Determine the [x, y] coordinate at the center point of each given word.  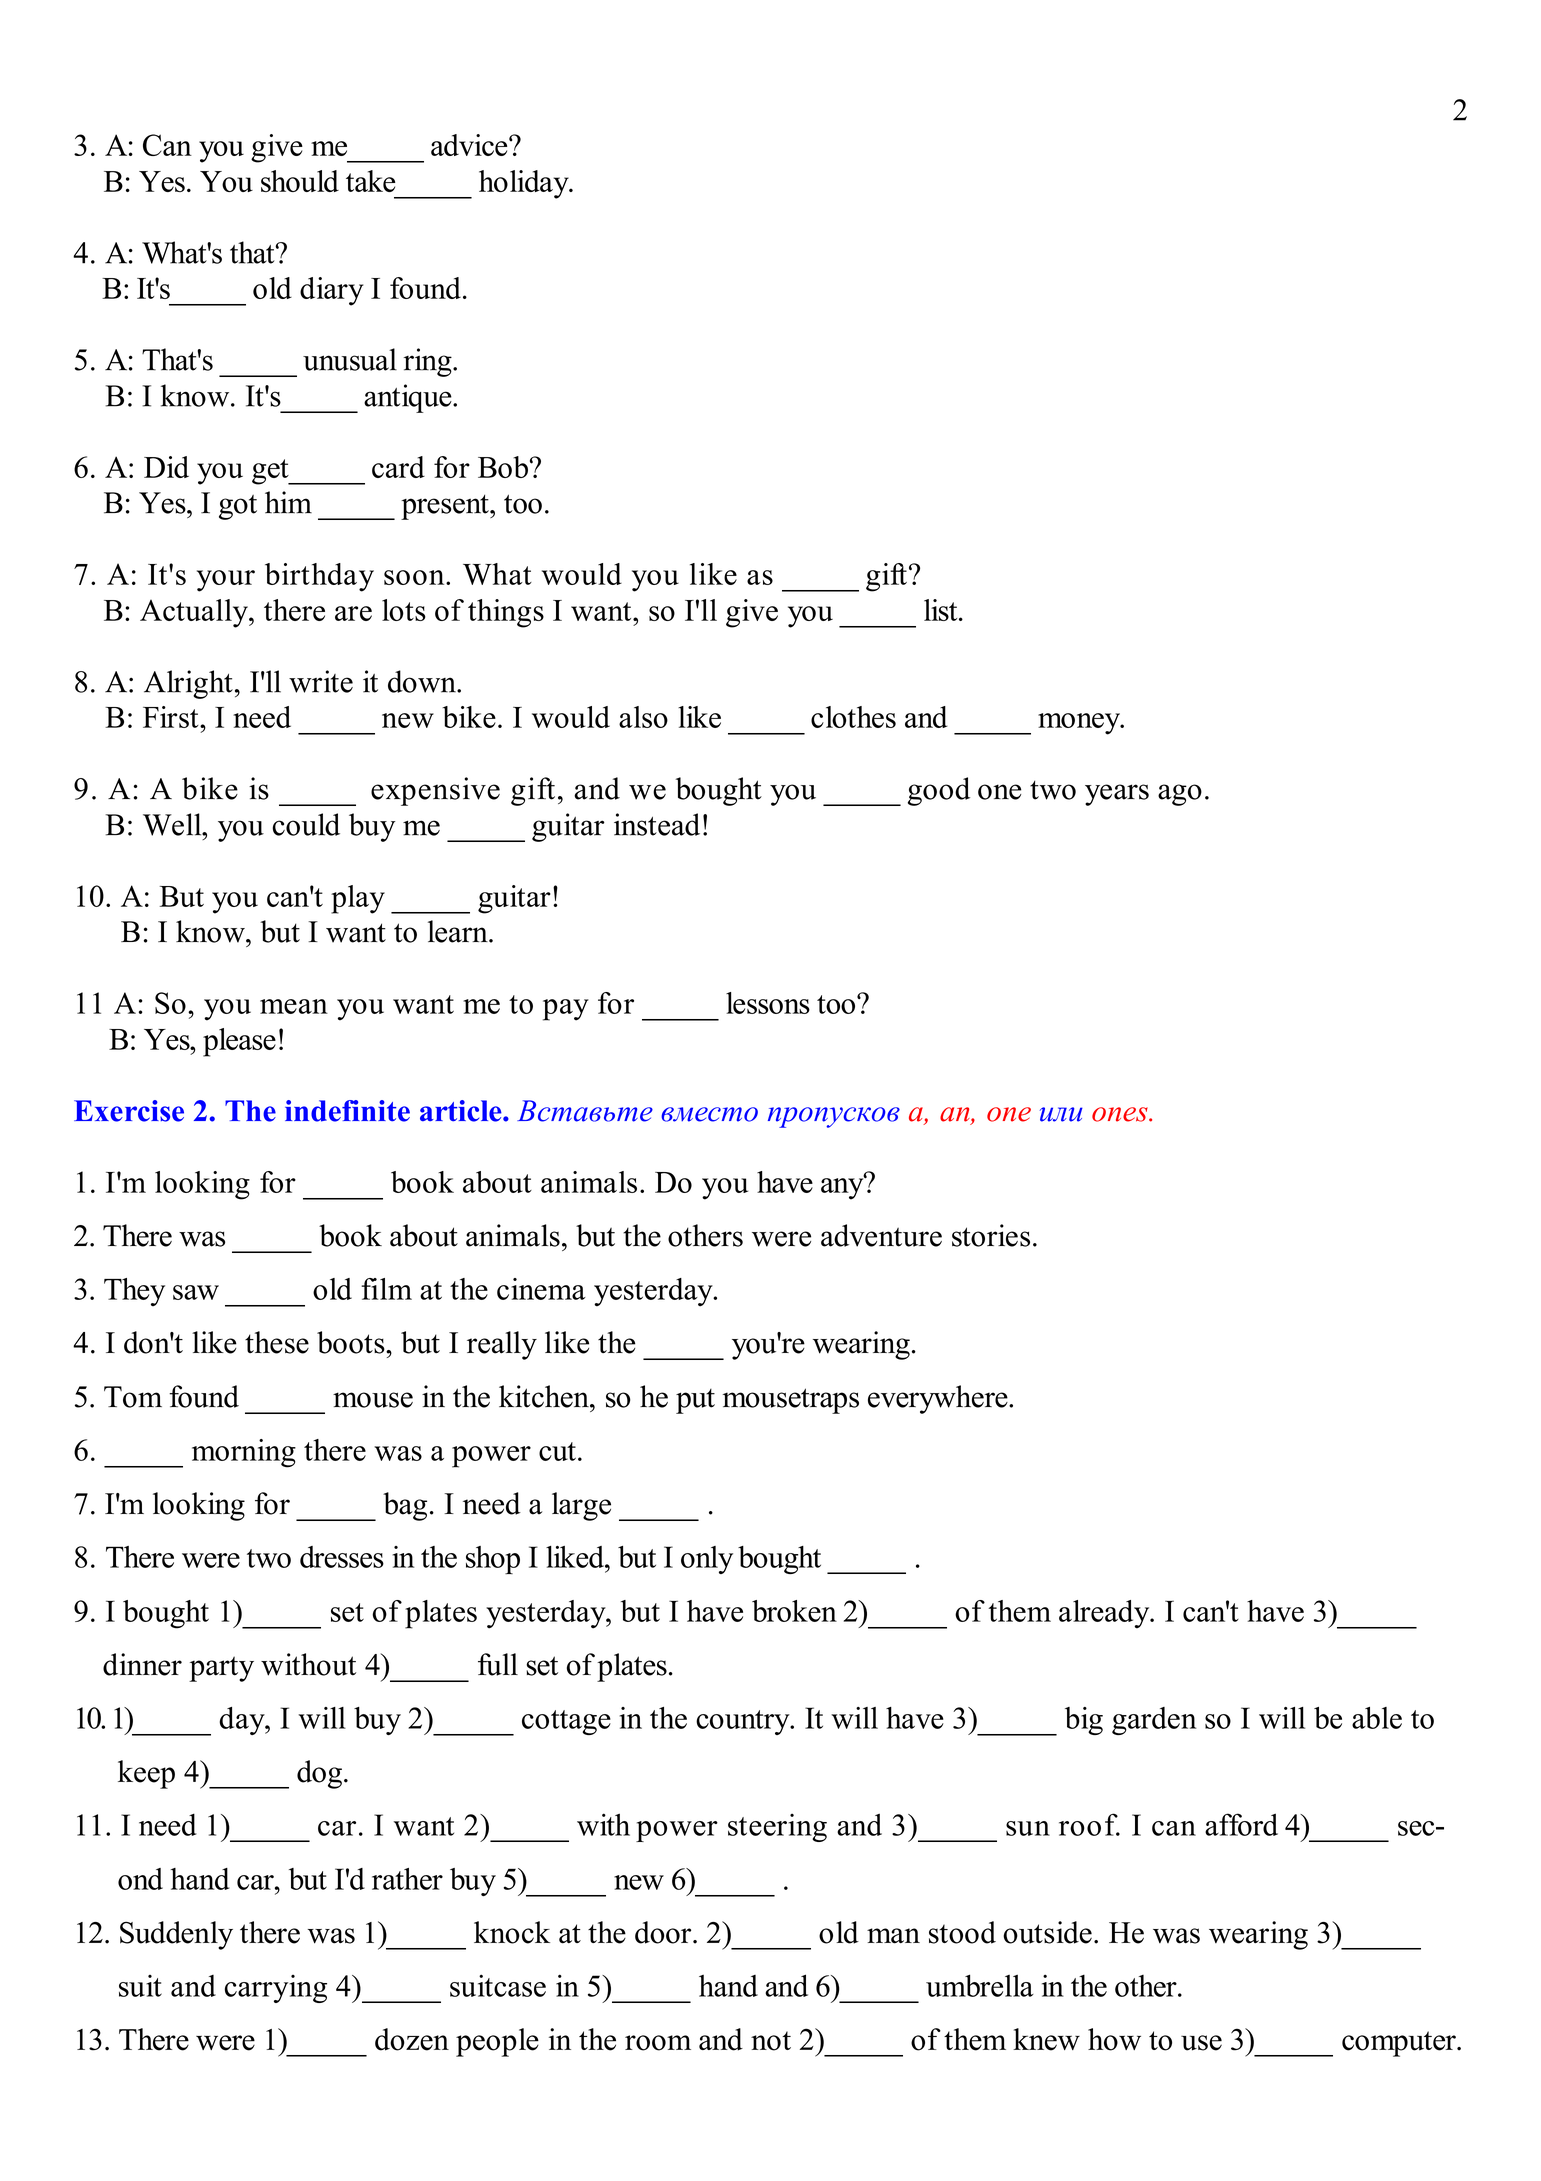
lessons [768, 1003]
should [300, 181]
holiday [525, 184]
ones [1121, 1114]
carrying [276, 1989]
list [942, 610]
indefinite [347, 1111]
